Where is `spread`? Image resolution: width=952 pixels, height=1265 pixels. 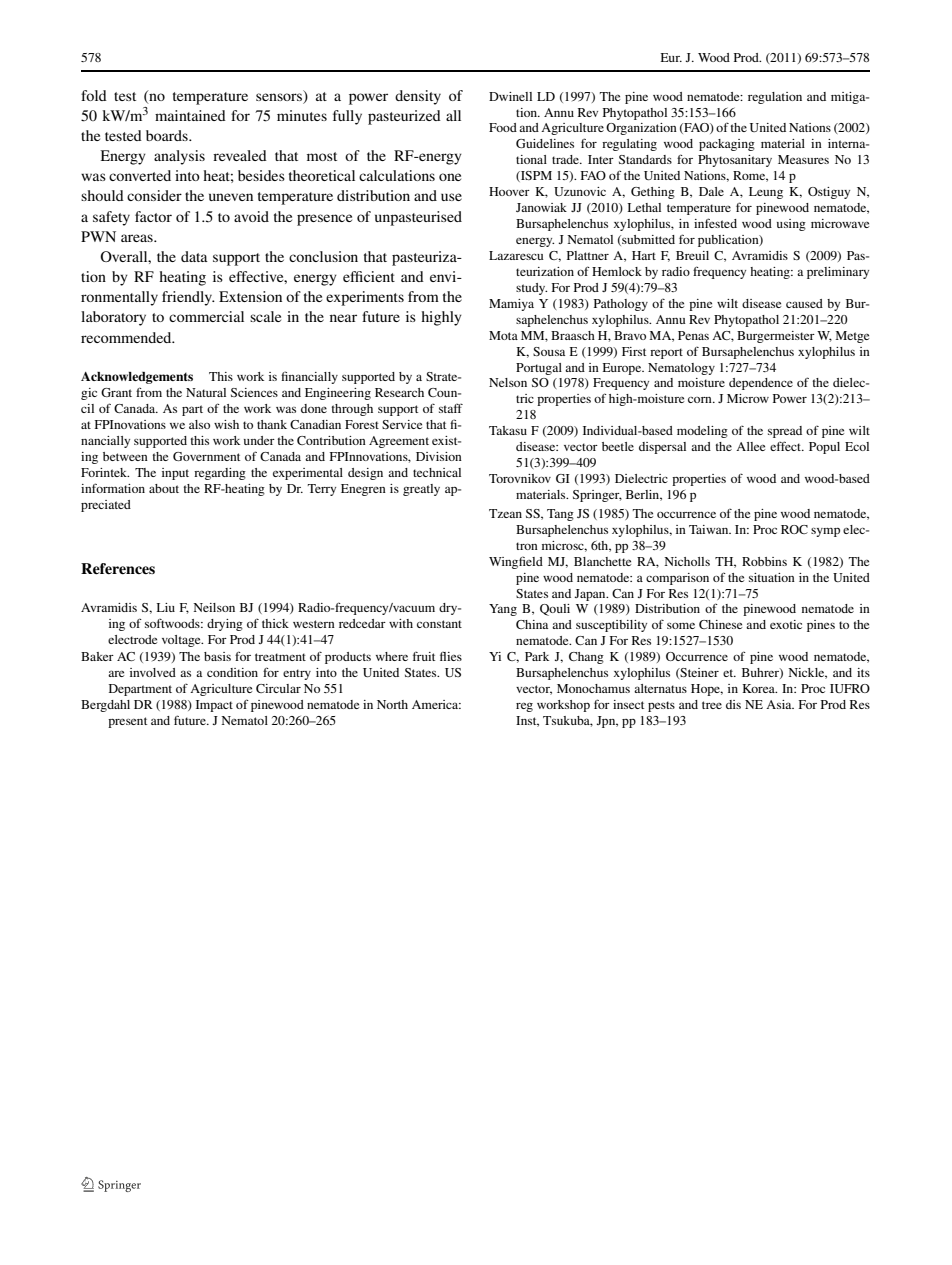
spread is located at coordinates (785, 432).
